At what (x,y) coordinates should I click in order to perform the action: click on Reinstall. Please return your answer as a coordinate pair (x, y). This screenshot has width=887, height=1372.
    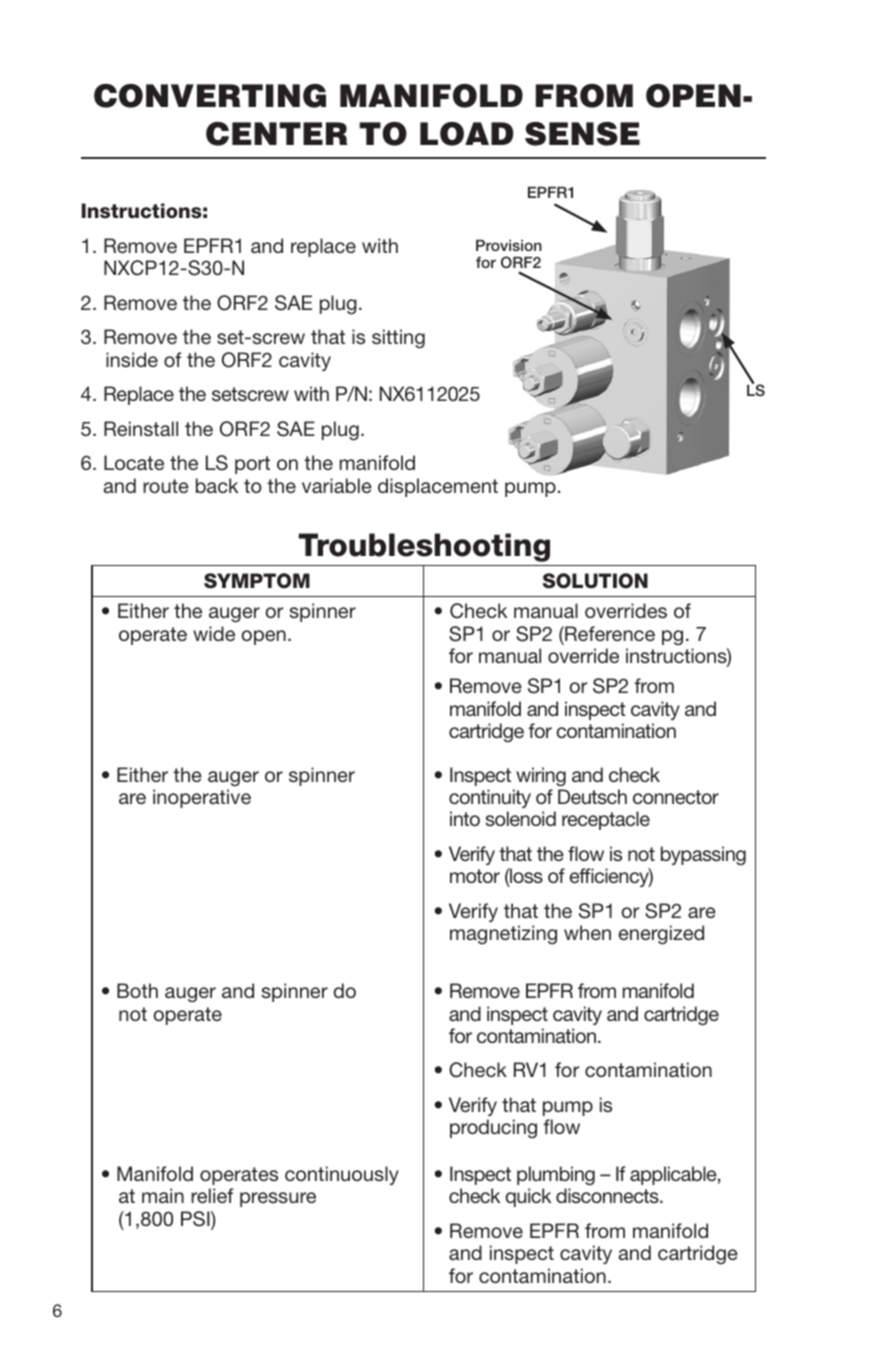
    Looking at the image, I should click on (141, 428).
